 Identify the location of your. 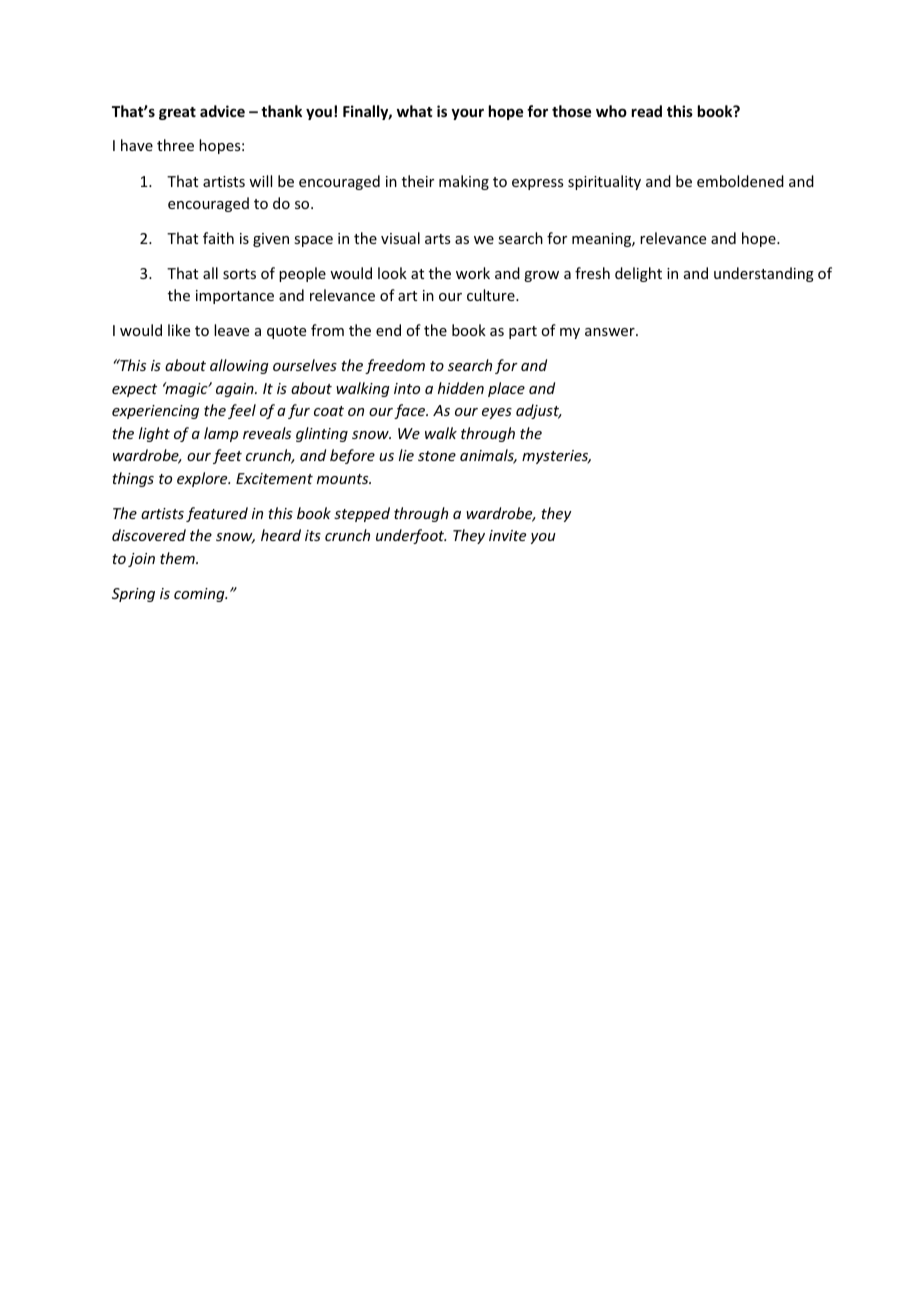
(467, 114).
